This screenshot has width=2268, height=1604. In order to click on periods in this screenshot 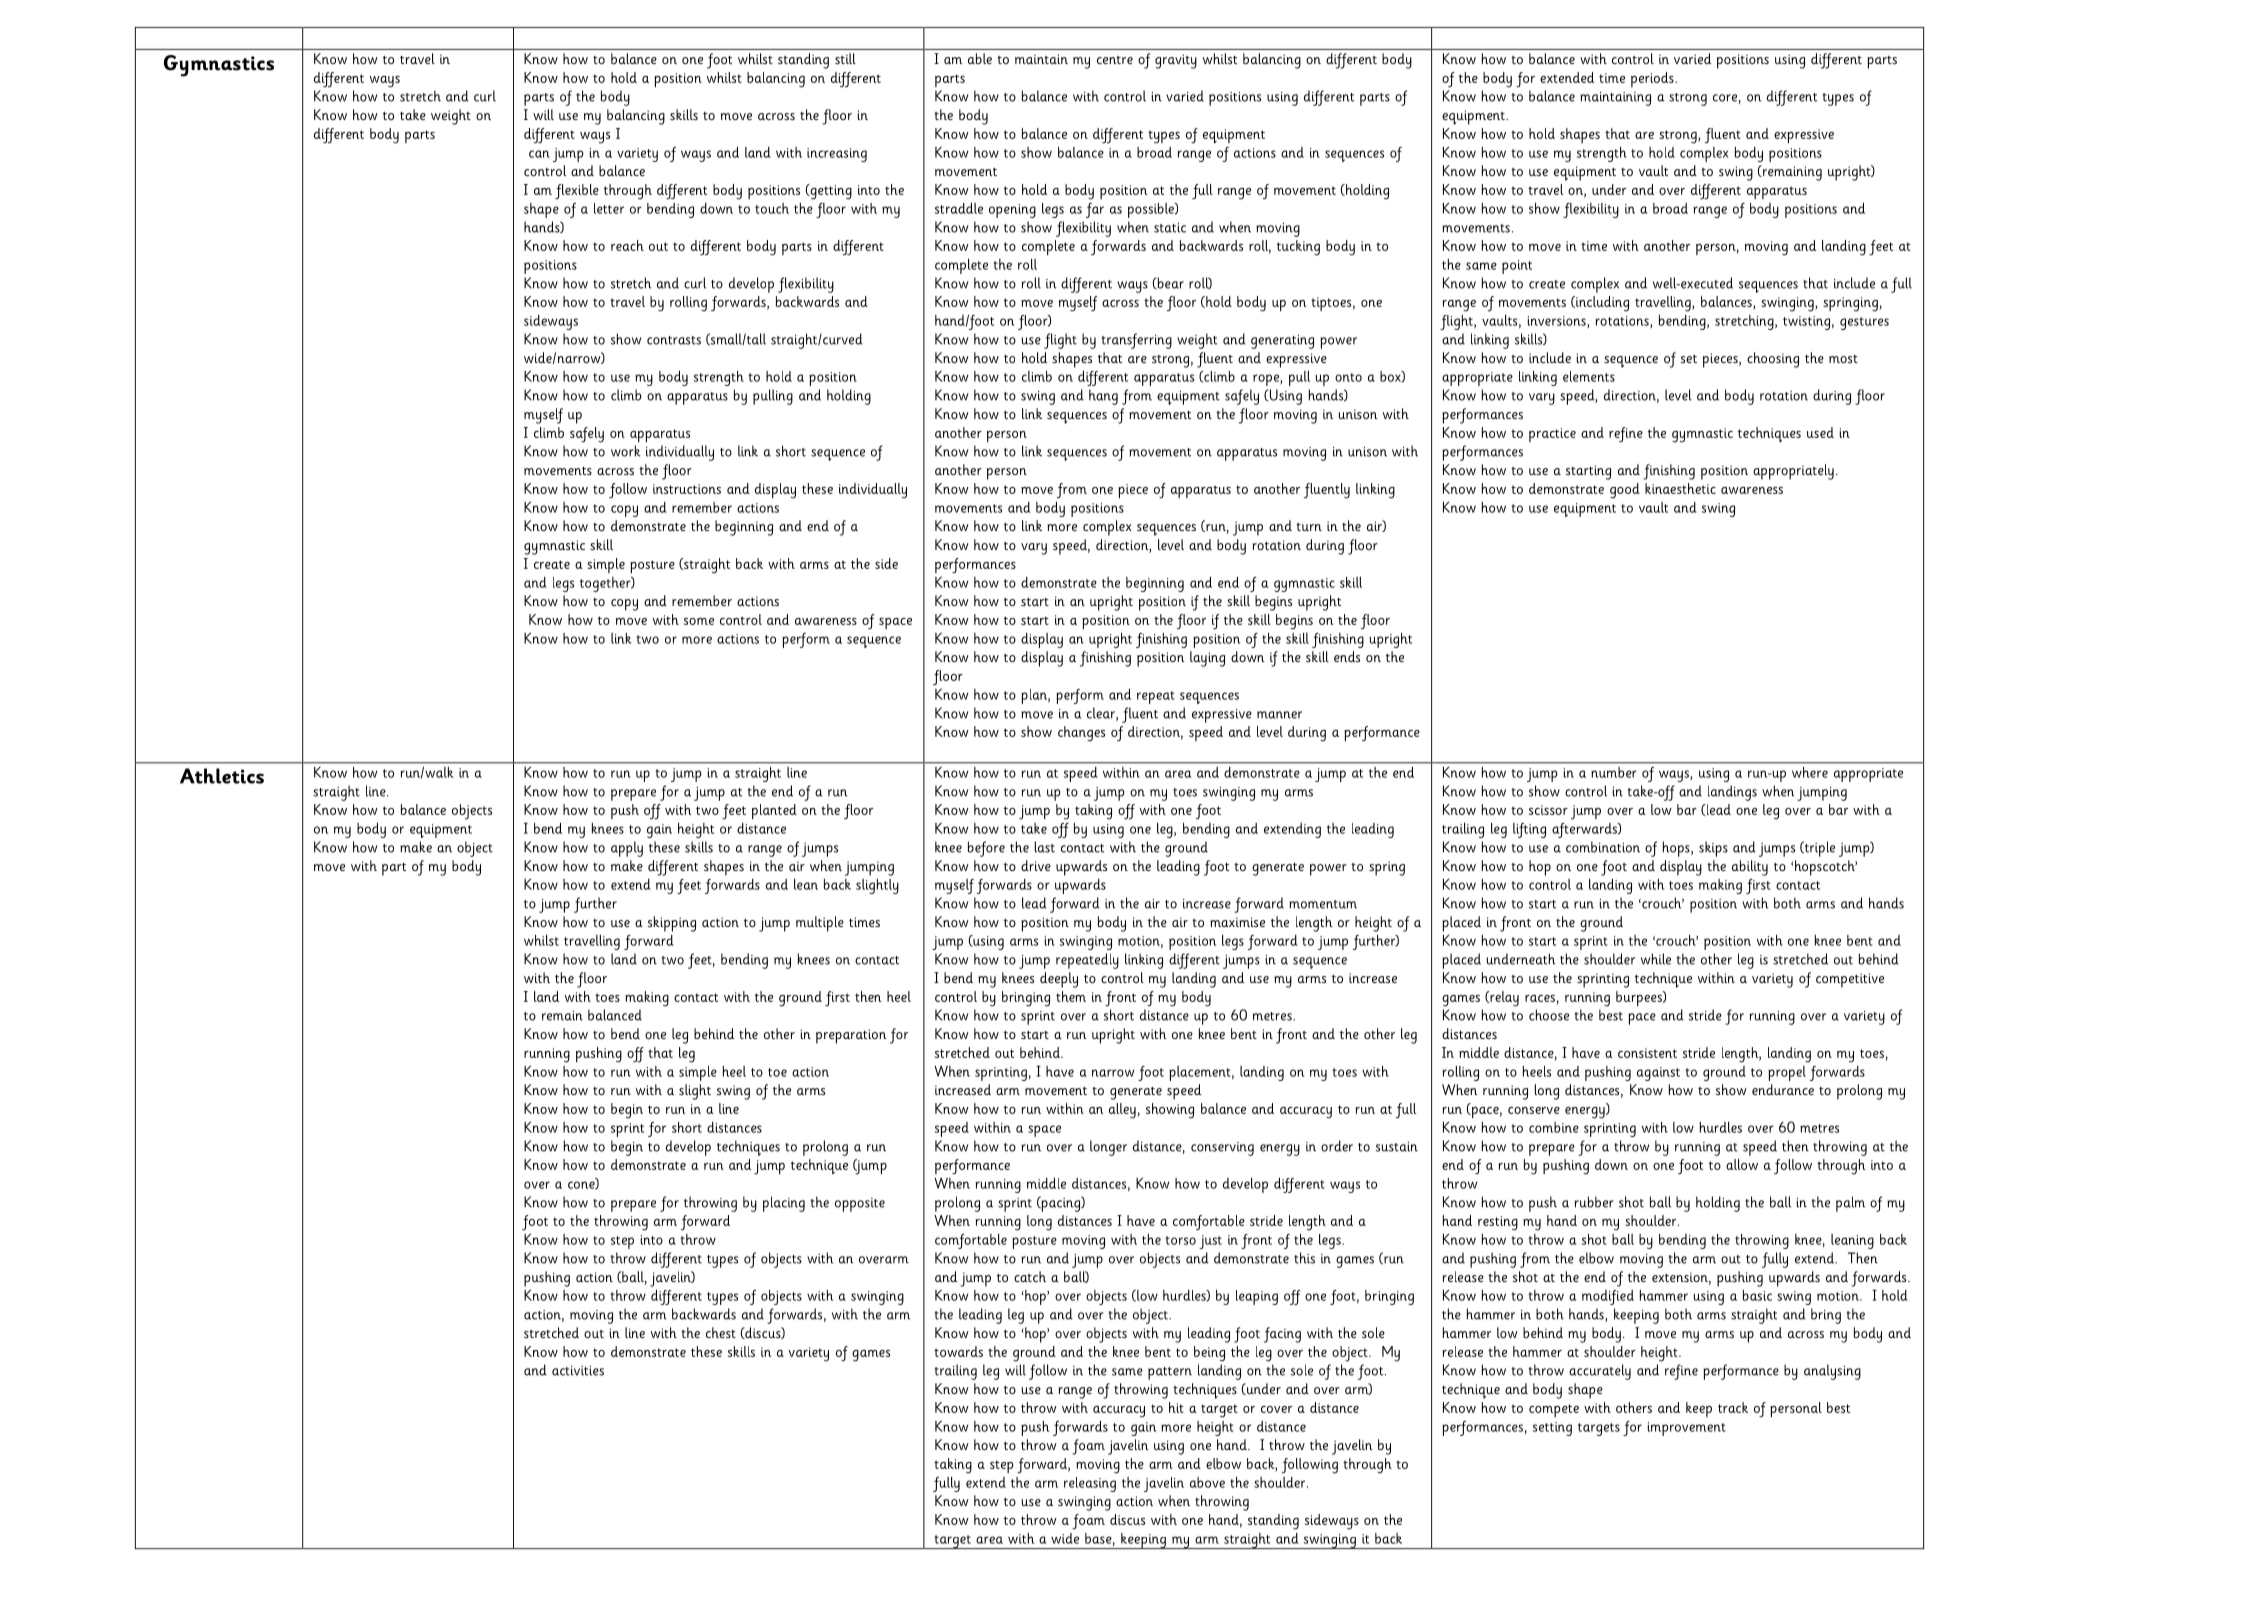, I will do `click(1653, 79)`.
